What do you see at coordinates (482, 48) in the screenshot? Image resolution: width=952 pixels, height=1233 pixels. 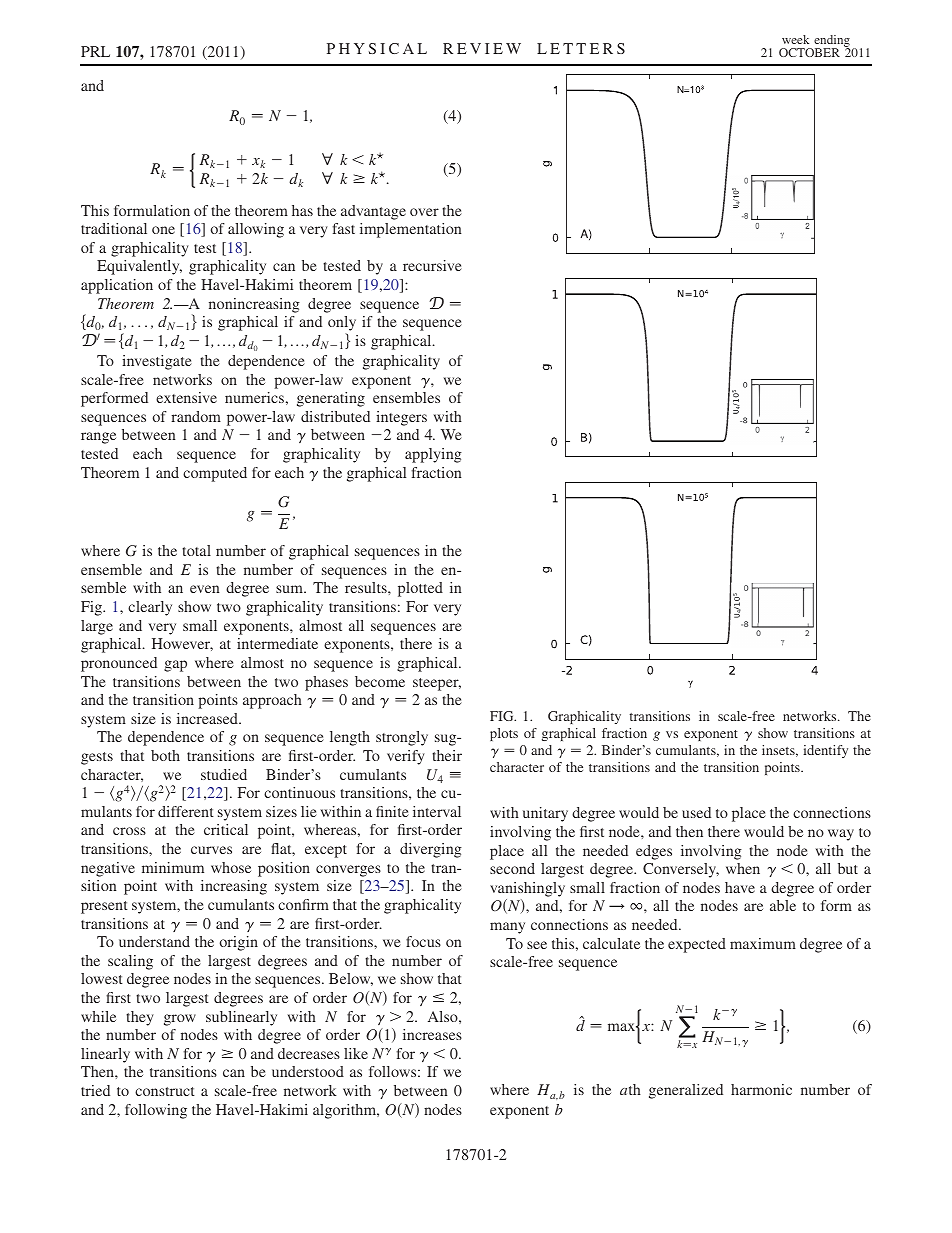 I see `REVIEW` at bounding box center [482, 48].
